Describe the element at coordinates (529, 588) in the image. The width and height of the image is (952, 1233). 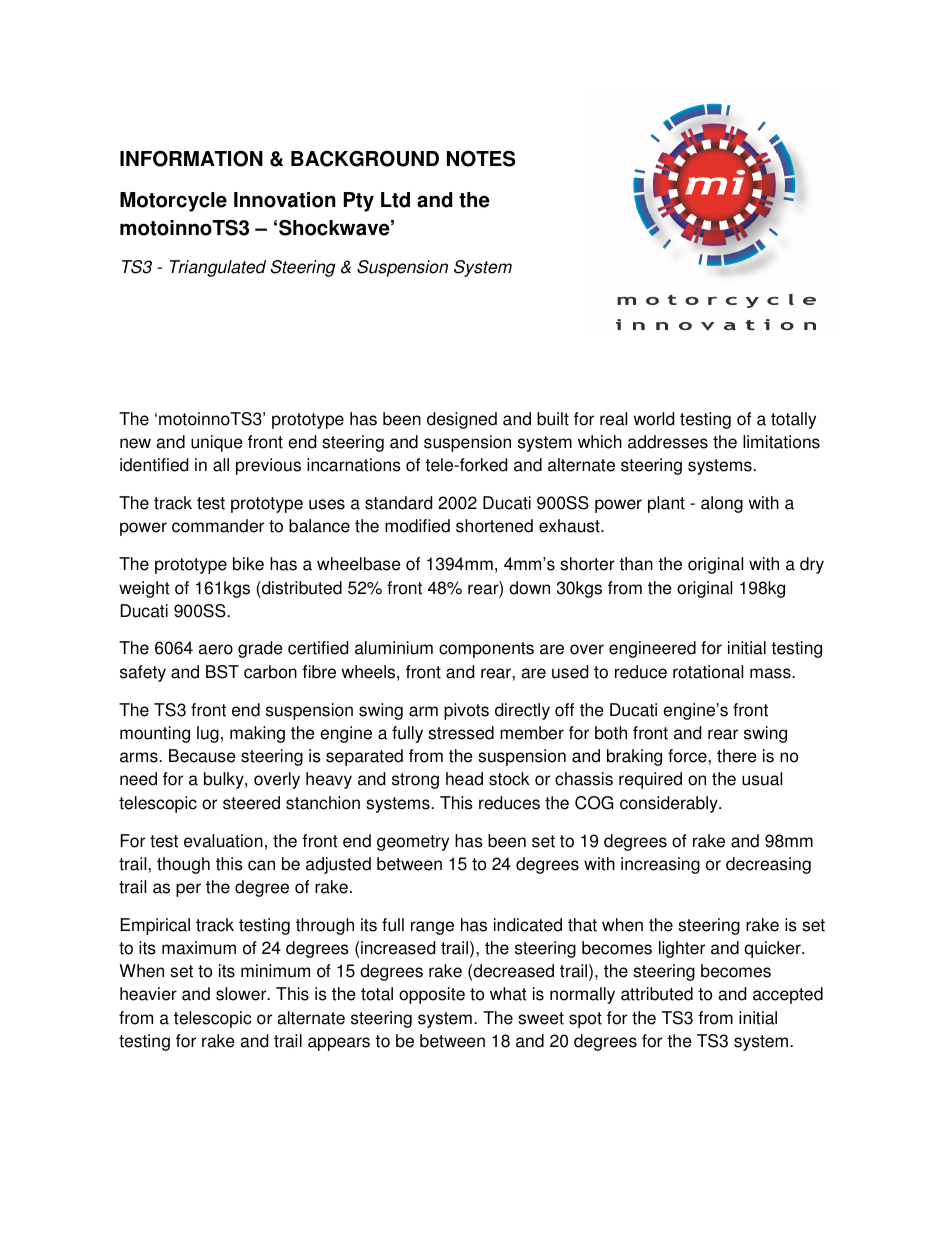
I see `down` at that location.
